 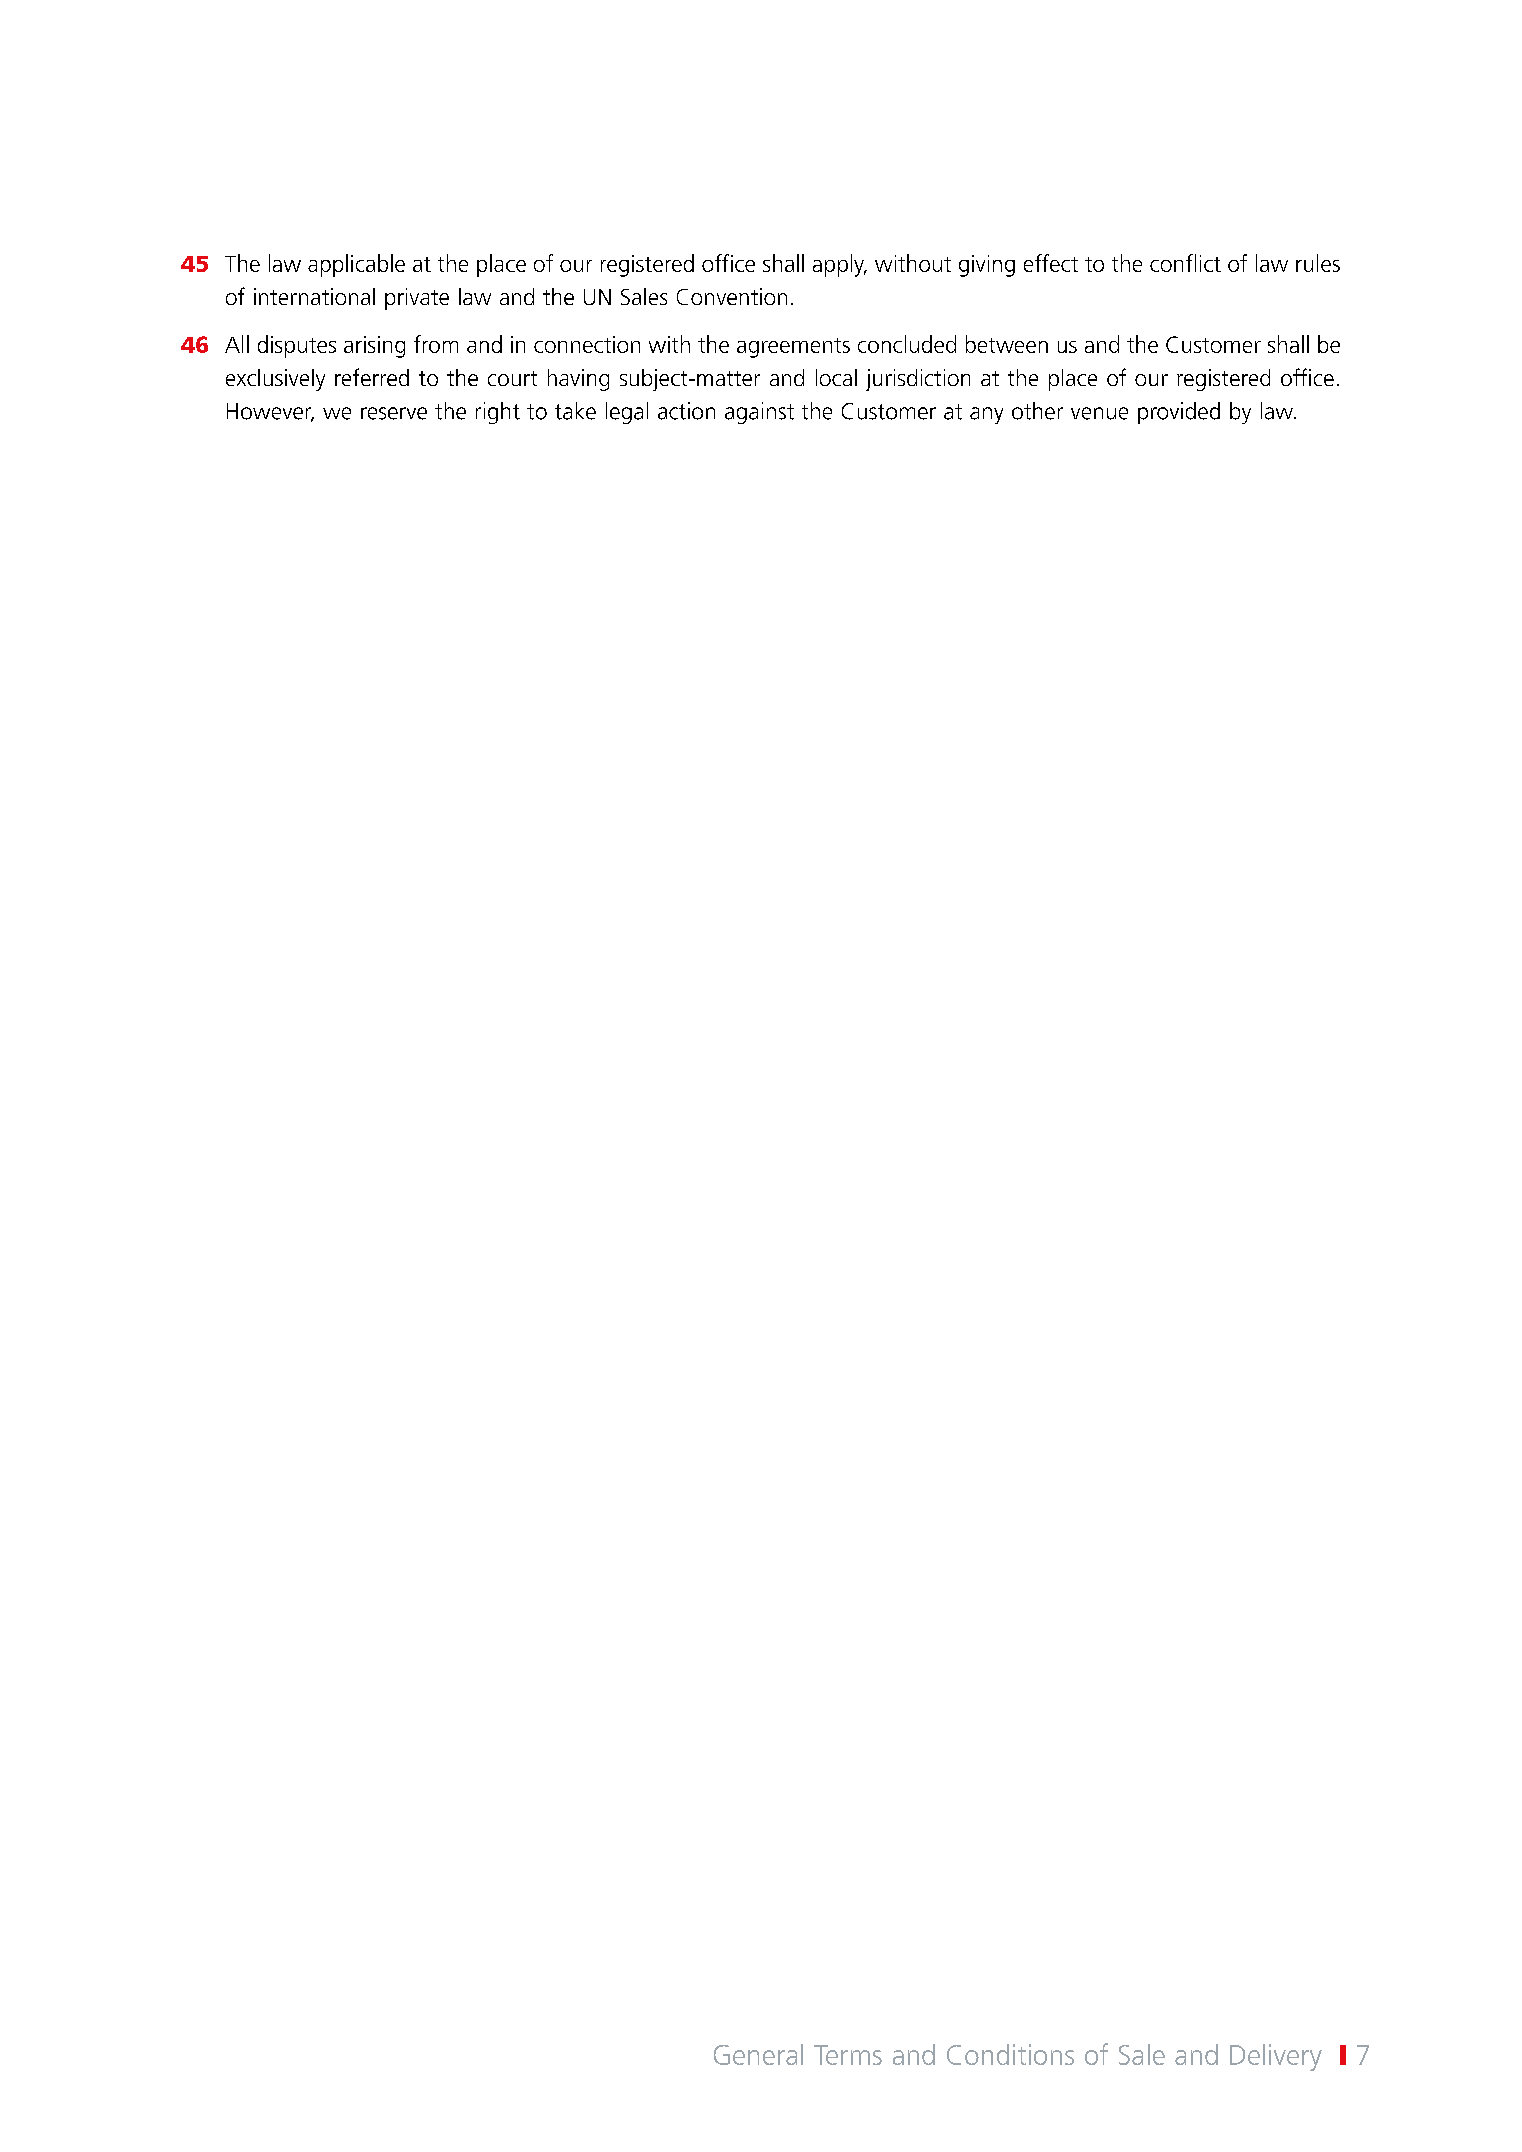 What do you see at coordinates (1037, 411) in the screenshot?
I see `other` at bounding box center [1037, 411].
